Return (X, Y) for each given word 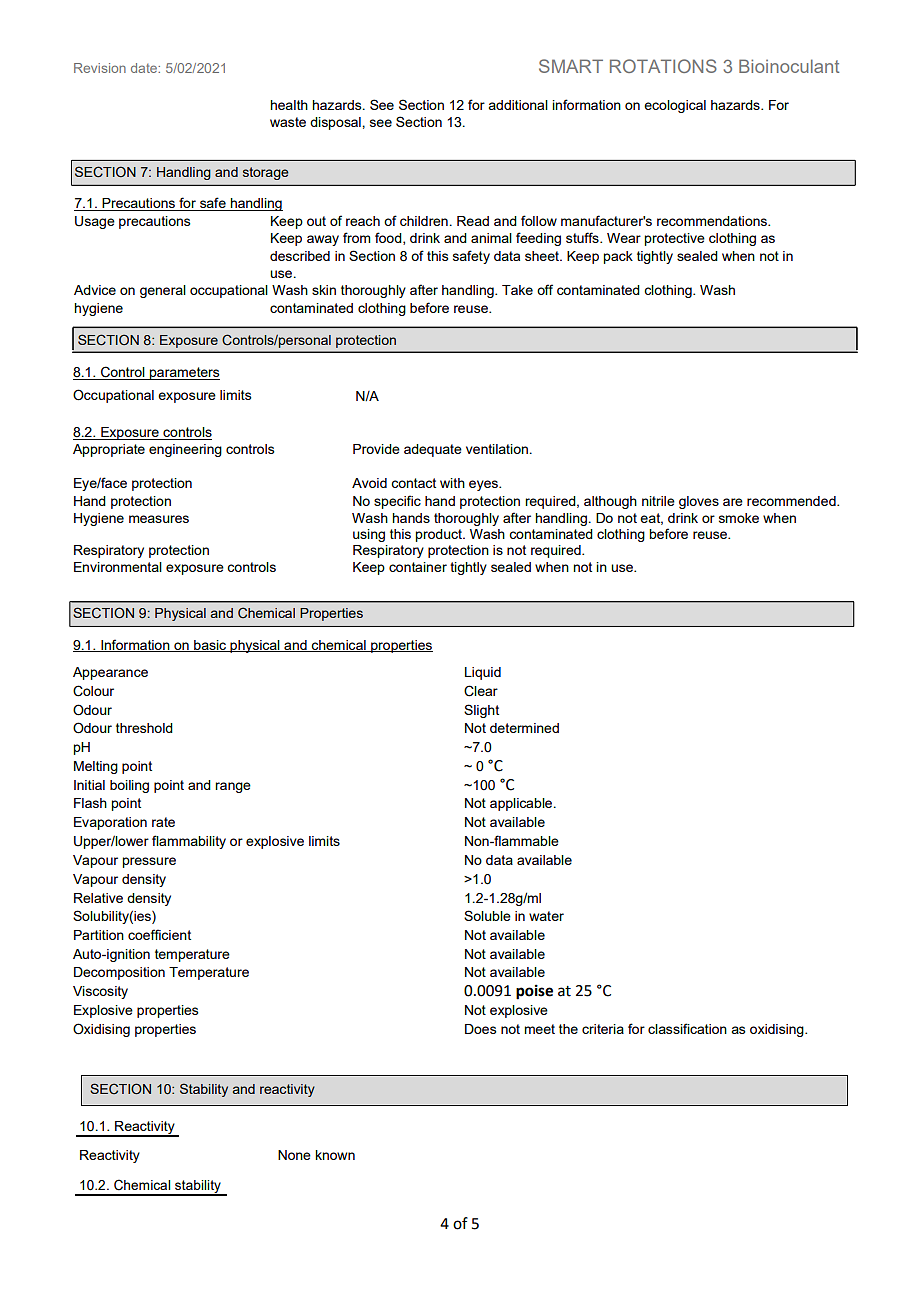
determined (524, 728)
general (163, 291)
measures (159, 519)
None (294, 1155)
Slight (481, 711)
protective (674, 239)
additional (518, 105)
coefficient (159, 934)
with (452, 483)
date (145, 68)
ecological (675, 106)
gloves (699, 502)
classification (687, 1028)
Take (517, 290)
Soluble (487, 915)
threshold (144, 728)
